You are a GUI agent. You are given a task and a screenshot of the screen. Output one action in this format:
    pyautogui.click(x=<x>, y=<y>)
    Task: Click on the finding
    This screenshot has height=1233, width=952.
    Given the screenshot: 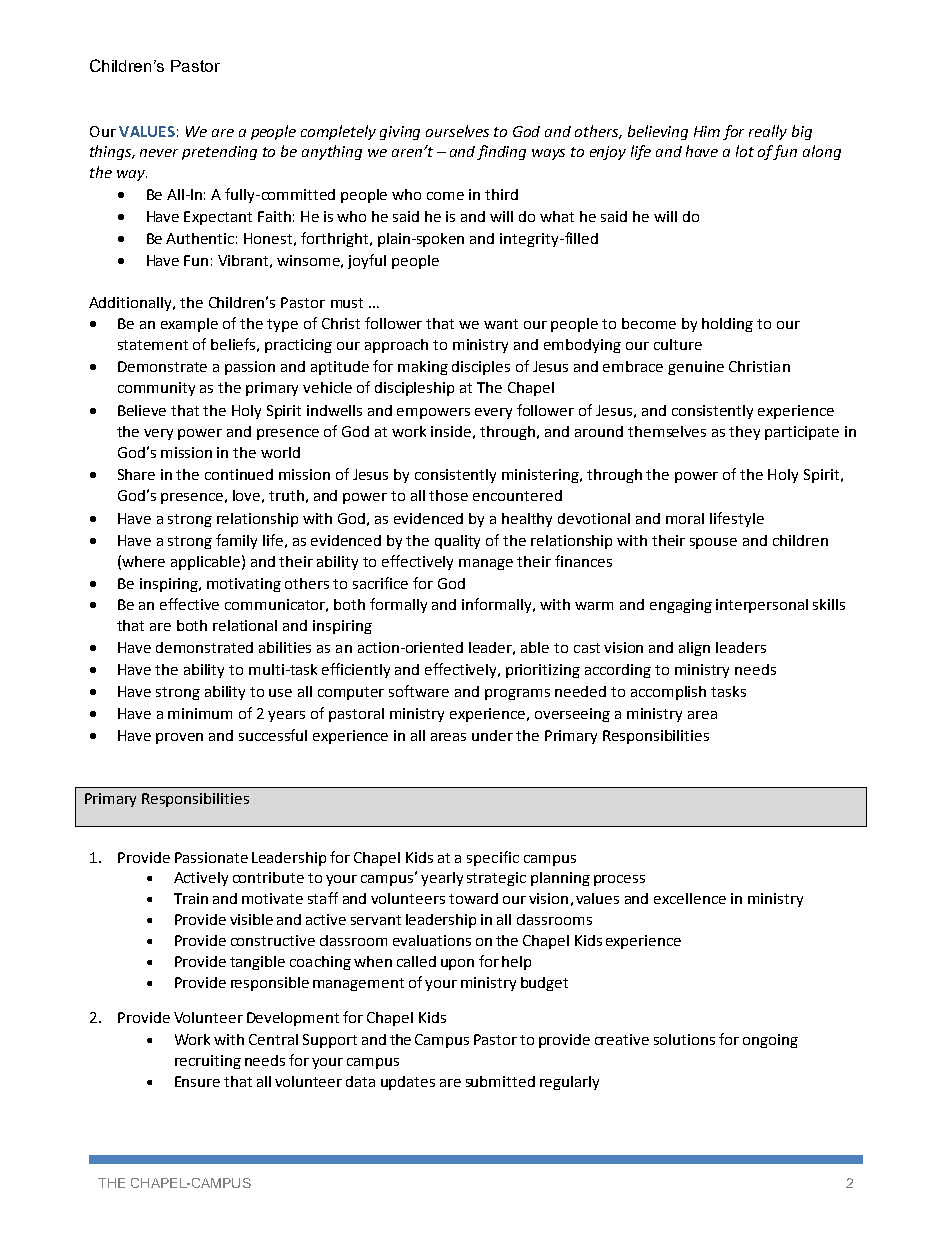 What is the action you would take?
    pyautogui.click(x=501, y=152)
